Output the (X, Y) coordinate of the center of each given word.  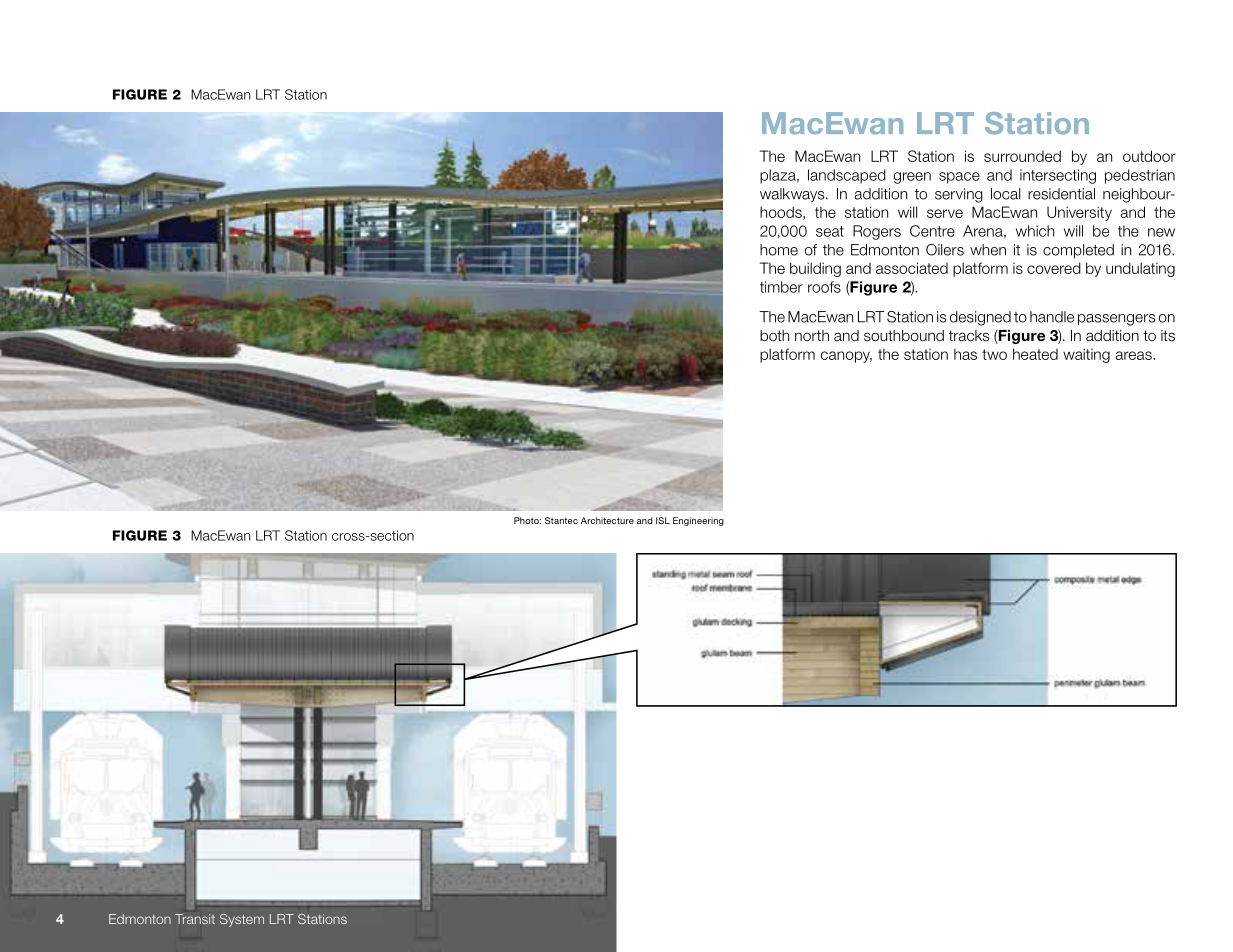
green (912, 178)
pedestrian (1140, 176)
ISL (663, 520)
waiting (1086, 355)
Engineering (698, 521)
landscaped (847, 176)
